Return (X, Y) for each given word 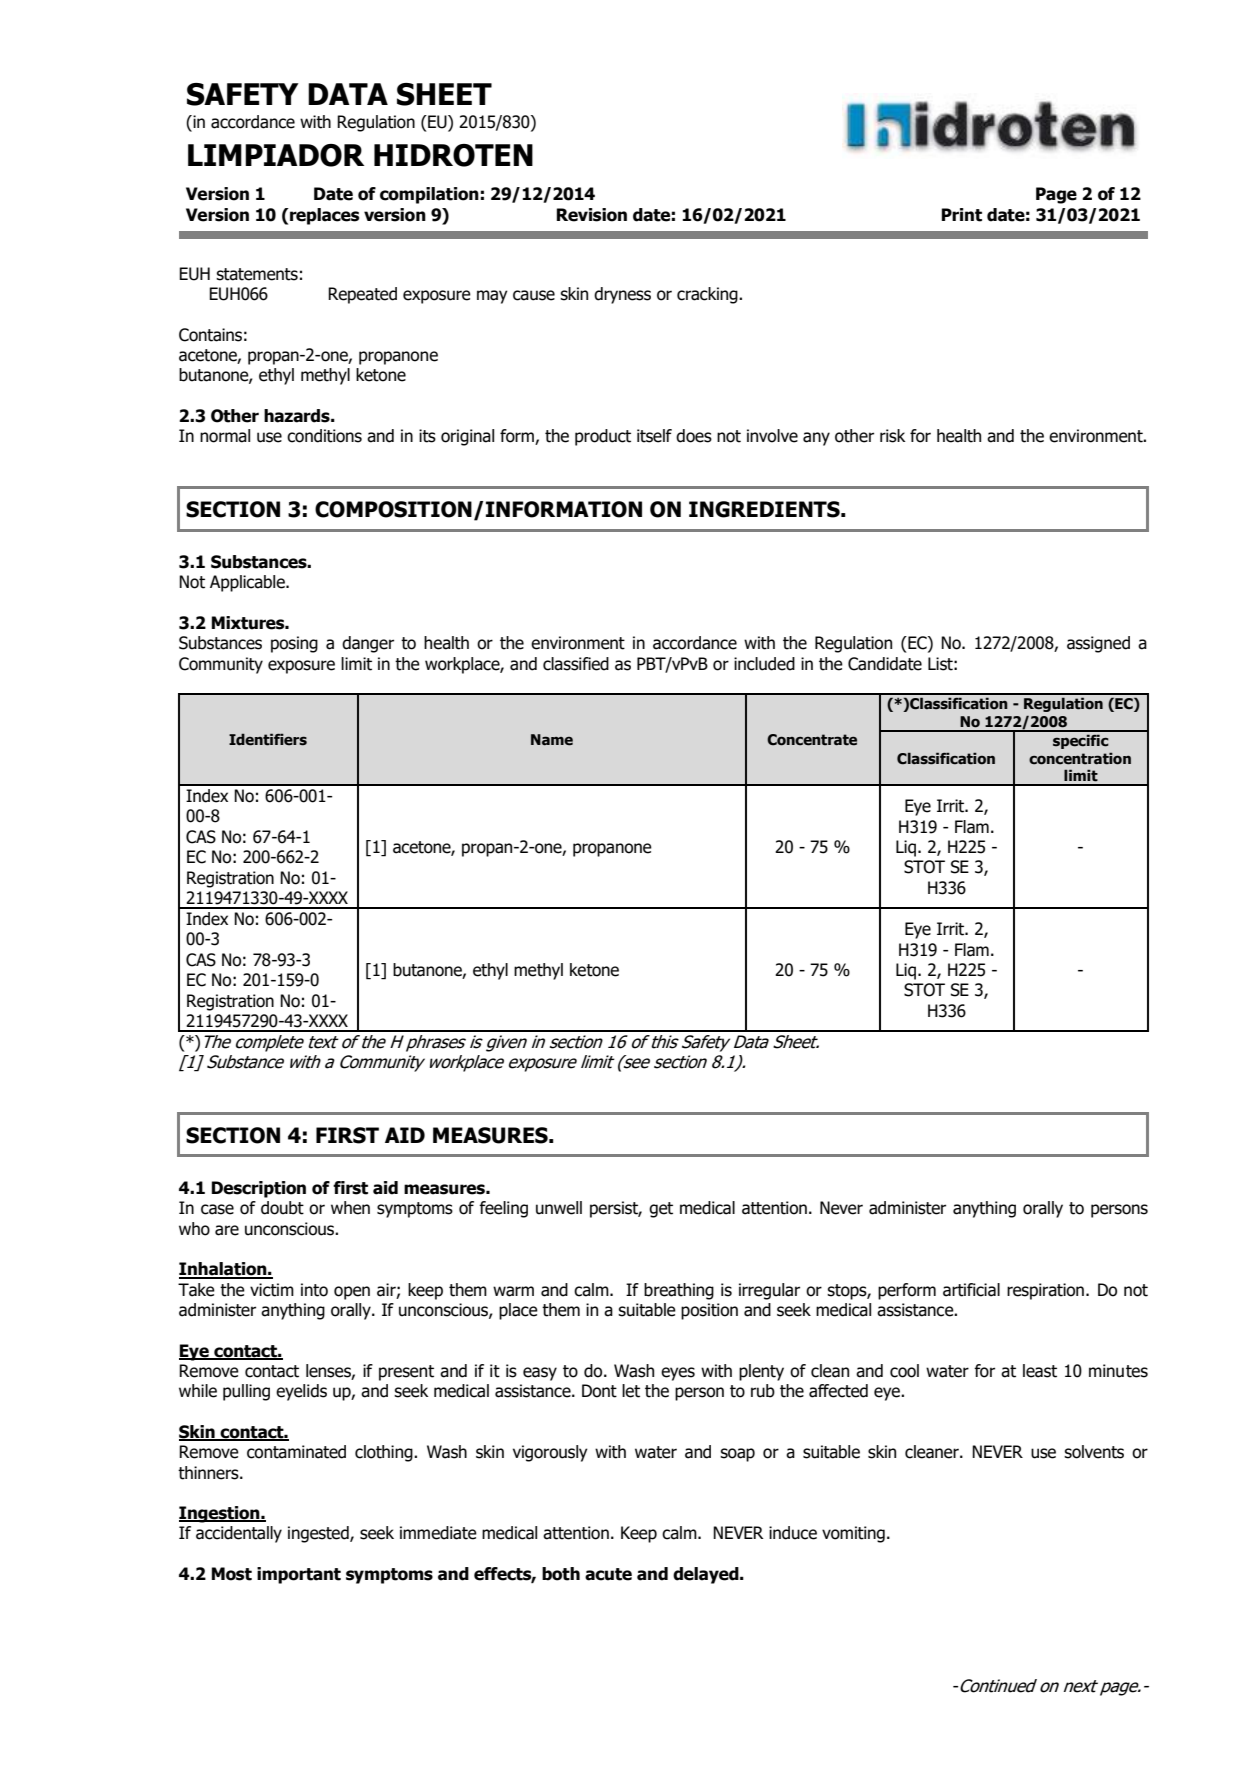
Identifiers (268, 739)
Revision (591, 215)
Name (552, 740)
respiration (1045, 1291)
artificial (971, 1290)
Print (961, 215)
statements (257, 274)
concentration (1080, 758)
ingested (319, 1534)
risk (893, 436)
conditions (324, 436)
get (661, 1210)
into (314, 1290)
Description (258, 1189)
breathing (679, 1291)
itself (654, 436)
